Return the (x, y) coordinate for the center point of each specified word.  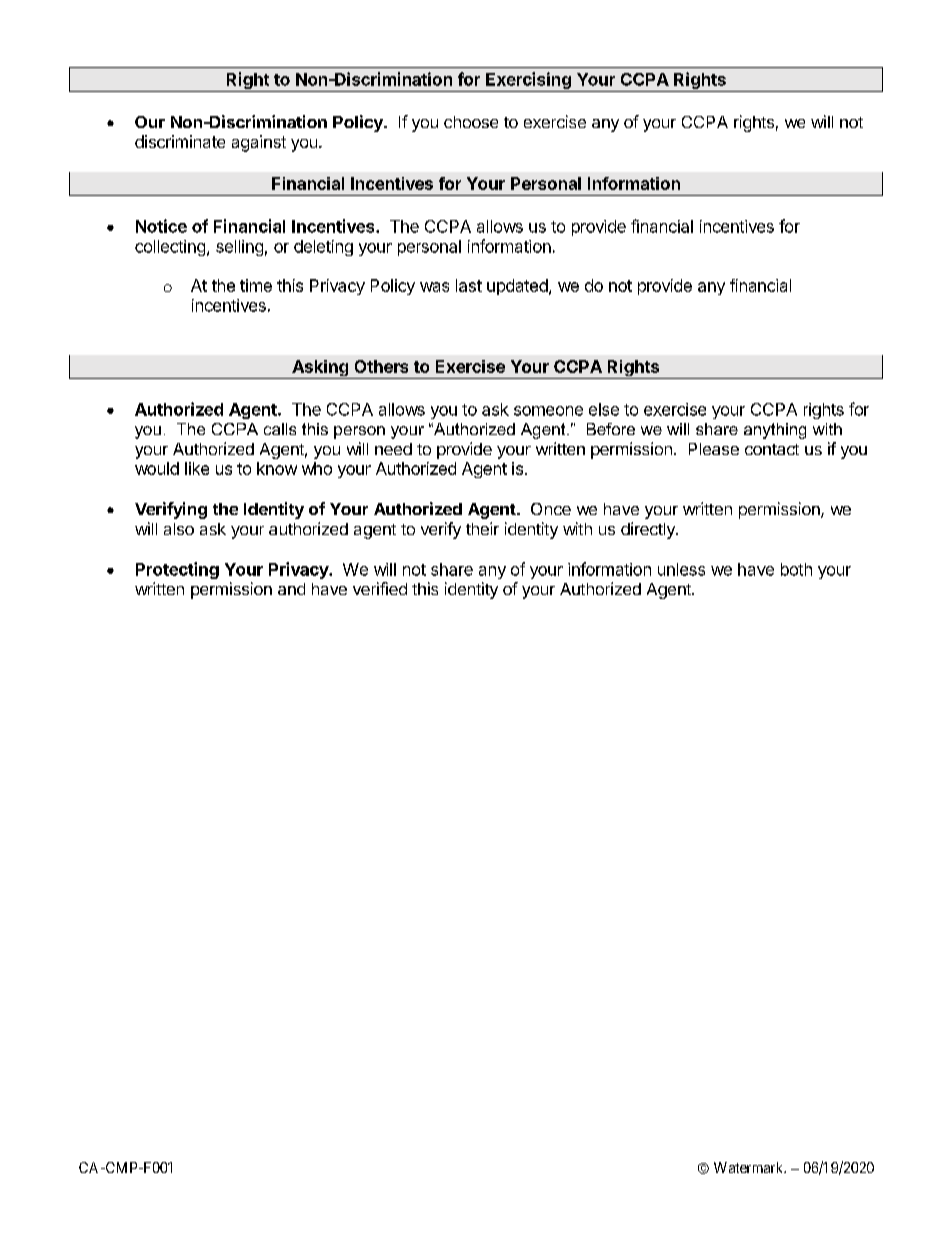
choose (471, 122)
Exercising (528, 82)
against (259, 143)
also (179, 529)
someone (548, 411)
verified (380, 588)
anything (775, 431)
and (291, 589)
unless (681, 569)
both (796, 569)
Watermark (750, 1167)
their (482, 528)
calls (280, 429)
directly (649, 530)
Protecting (177, 570)
